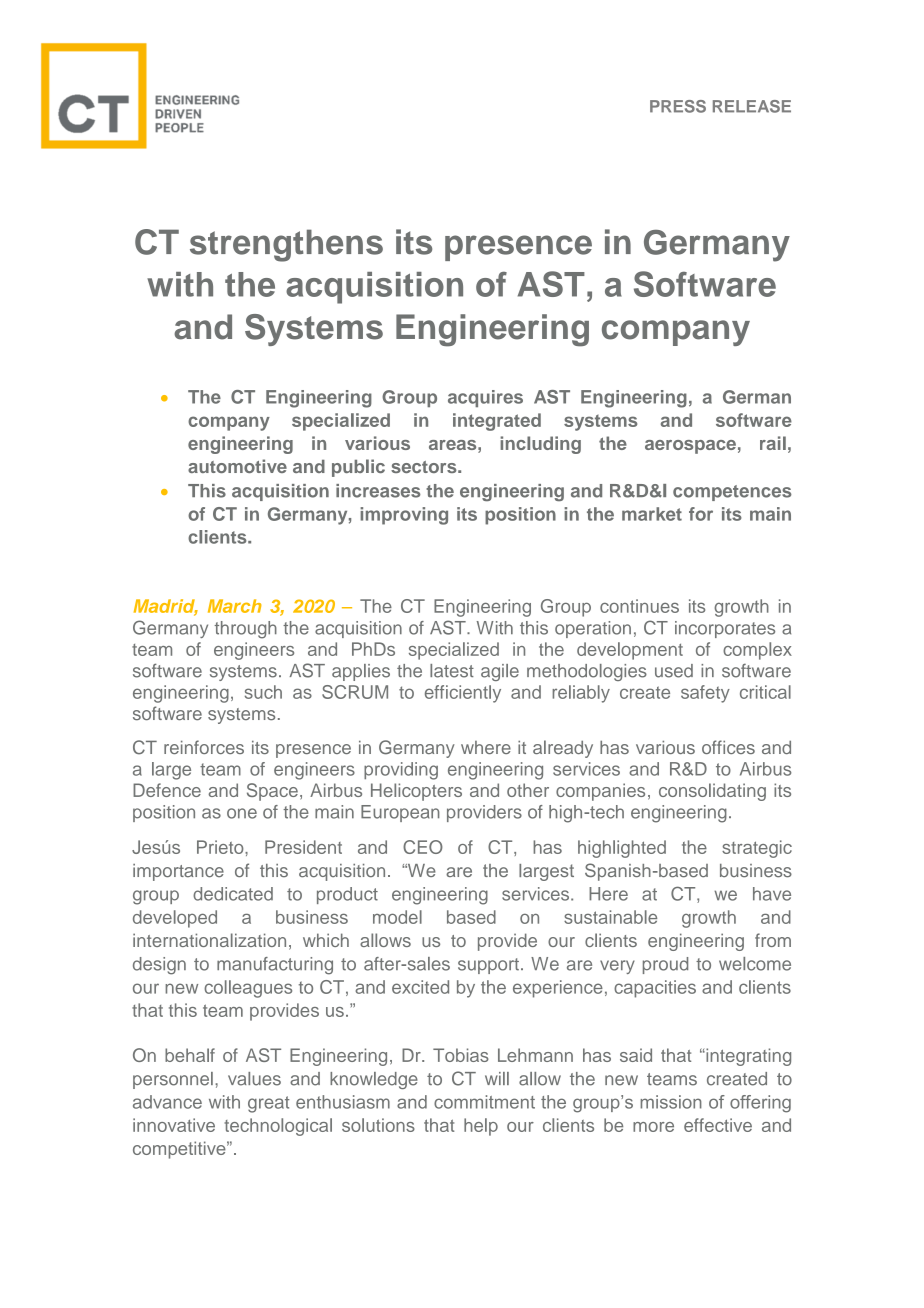  Describe the element at coordinates (772, 894) in the screenshot. I see `have` at that location.
